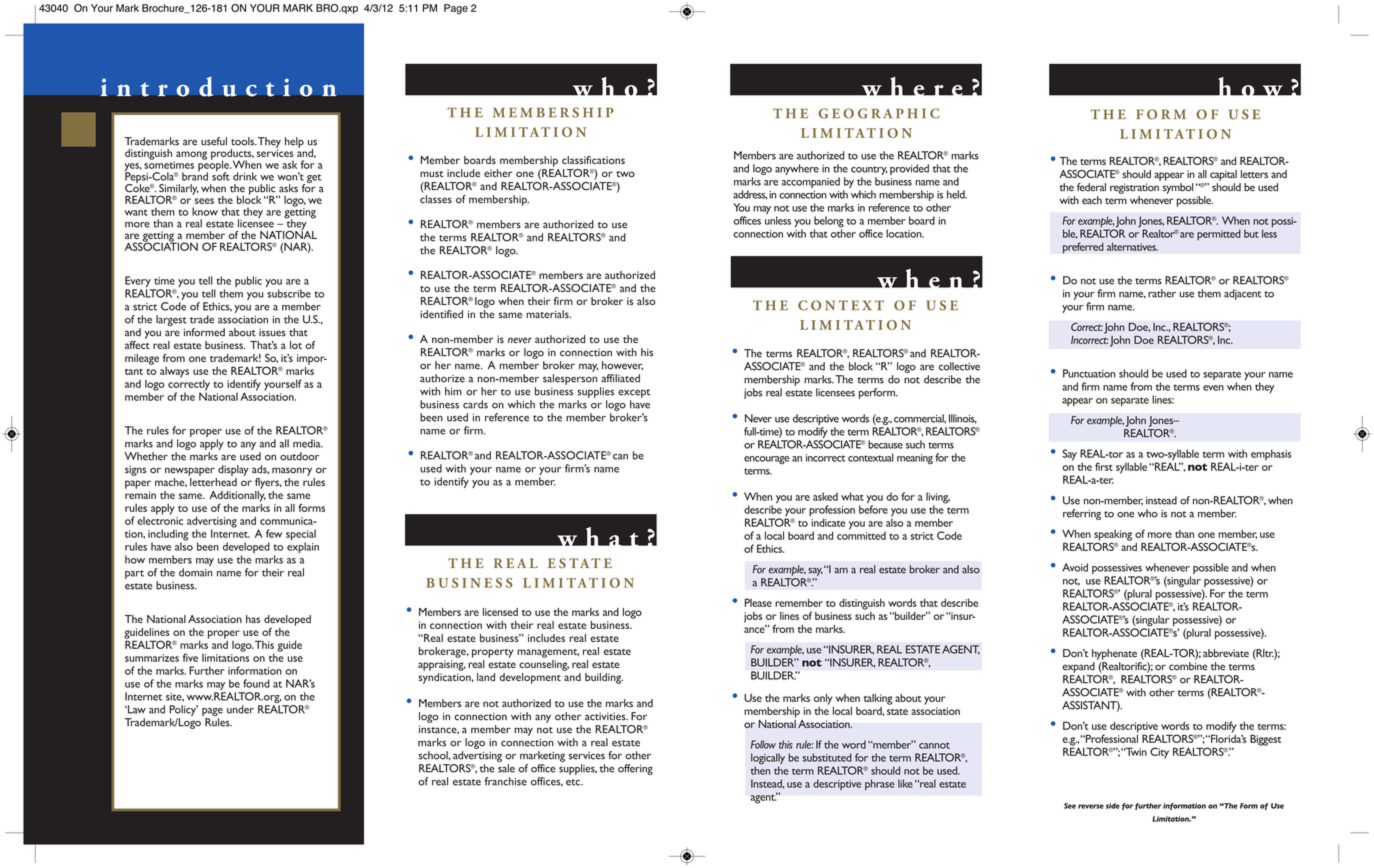 The height and width of the image is (868, 1374). Describe the element at coordinates (190, 657) in the image. I see `five` at that location.
